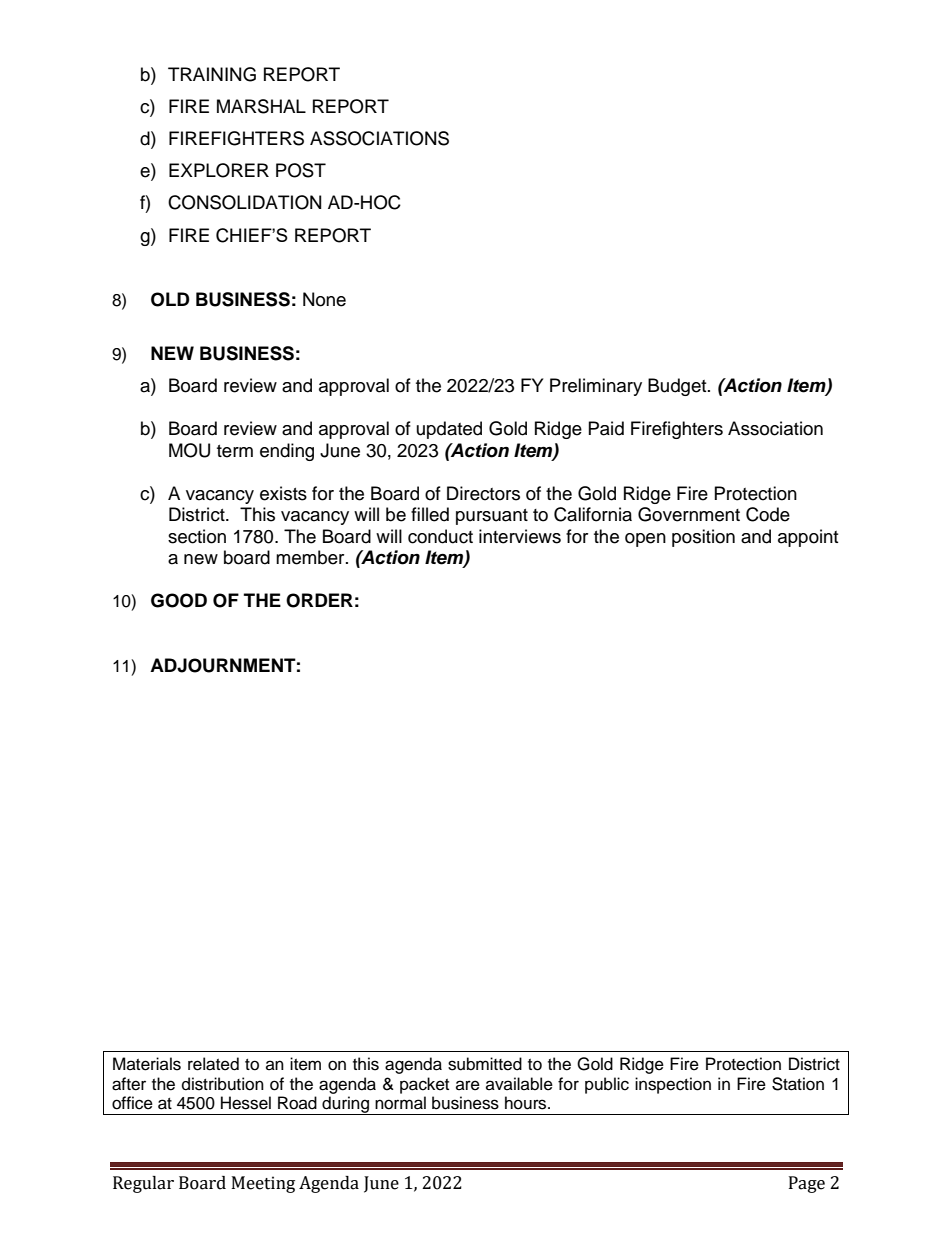 The image size is (952, 1233). What do you see at coordinates (689, 514) in the screenshot?
I see `Government` at bounding box center [689, 514].
